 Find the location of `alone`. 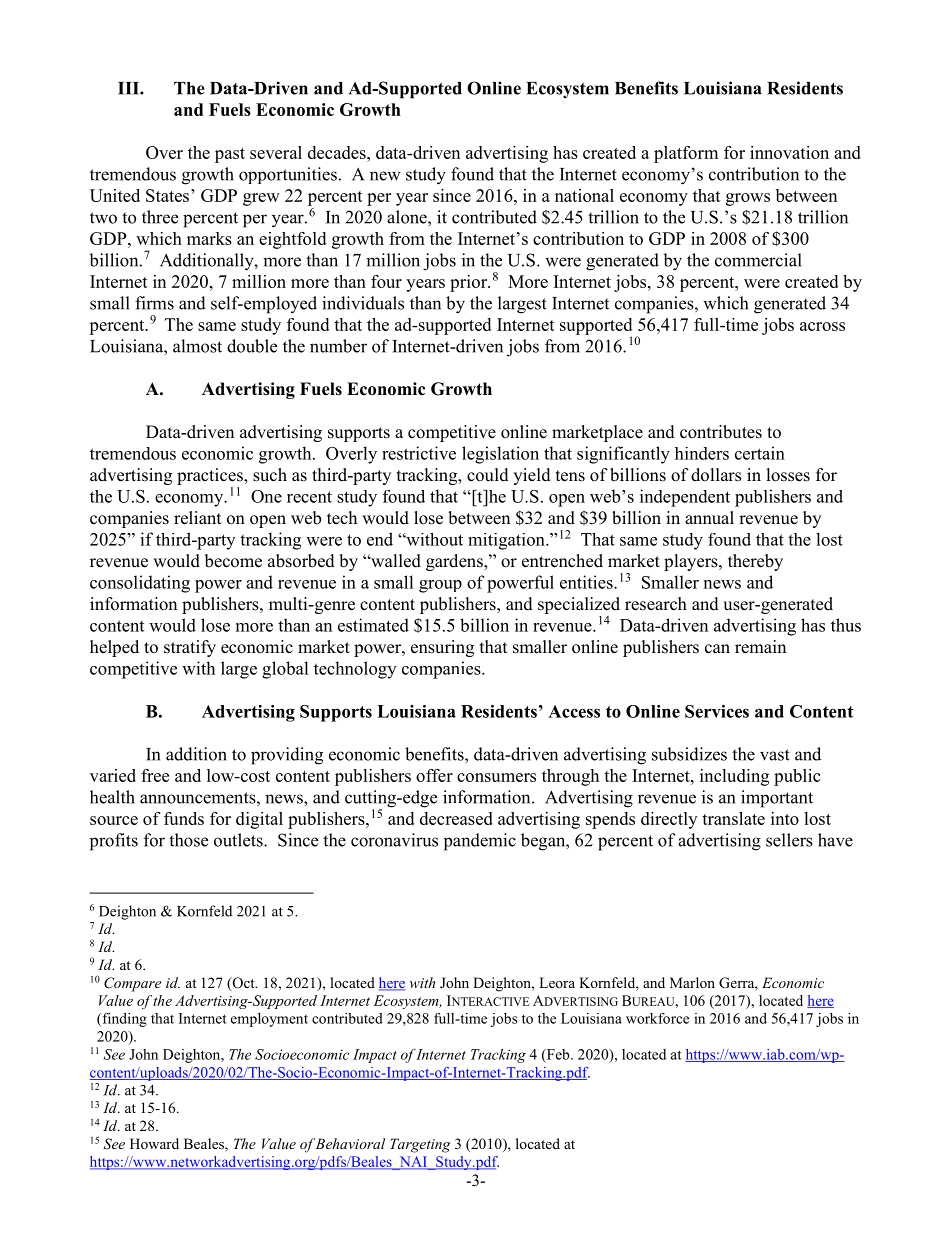

alone is located at coordinates (408, 217).
